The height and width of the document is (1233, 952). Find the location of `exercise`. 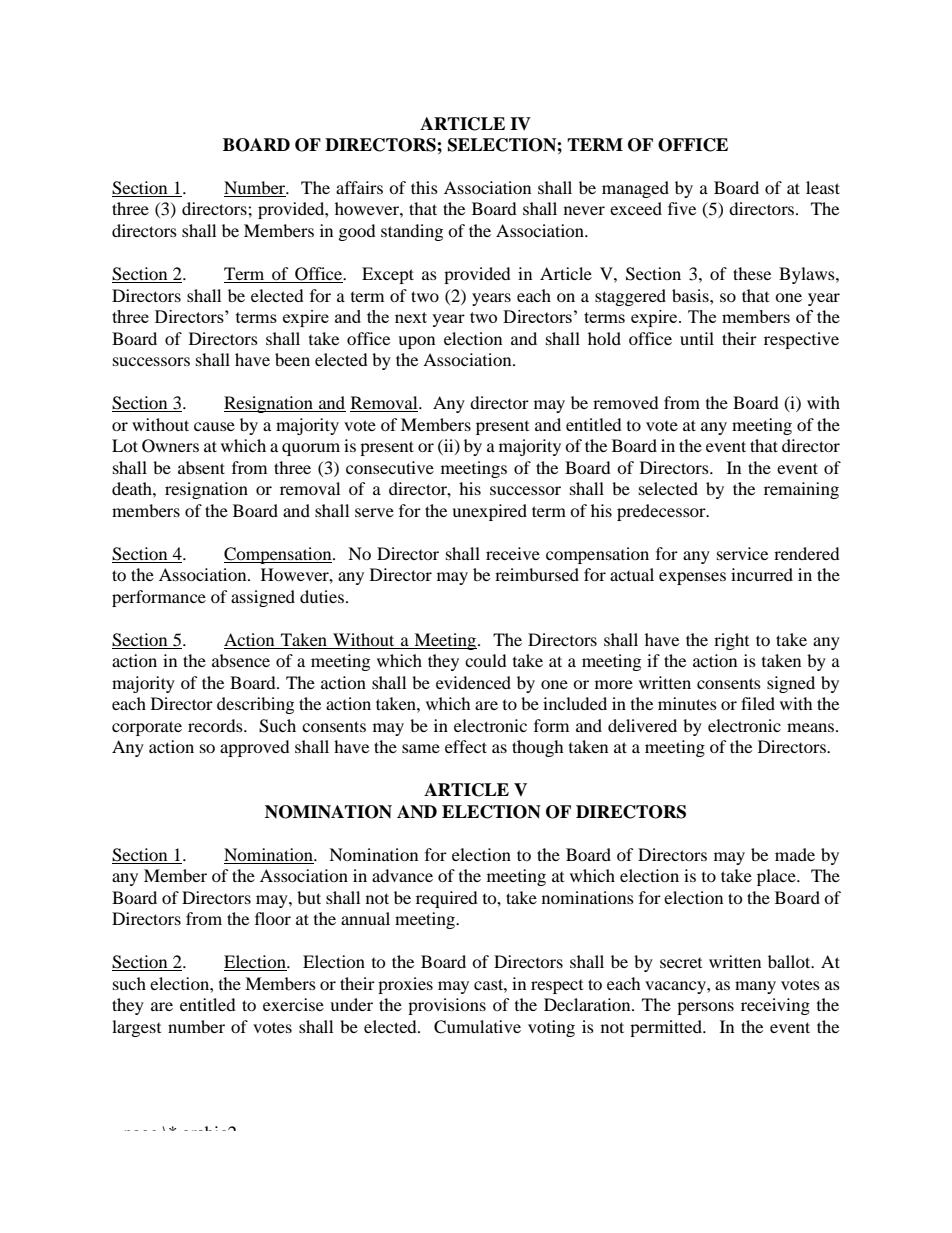

exercise is located at coordinates (293, 1004).
